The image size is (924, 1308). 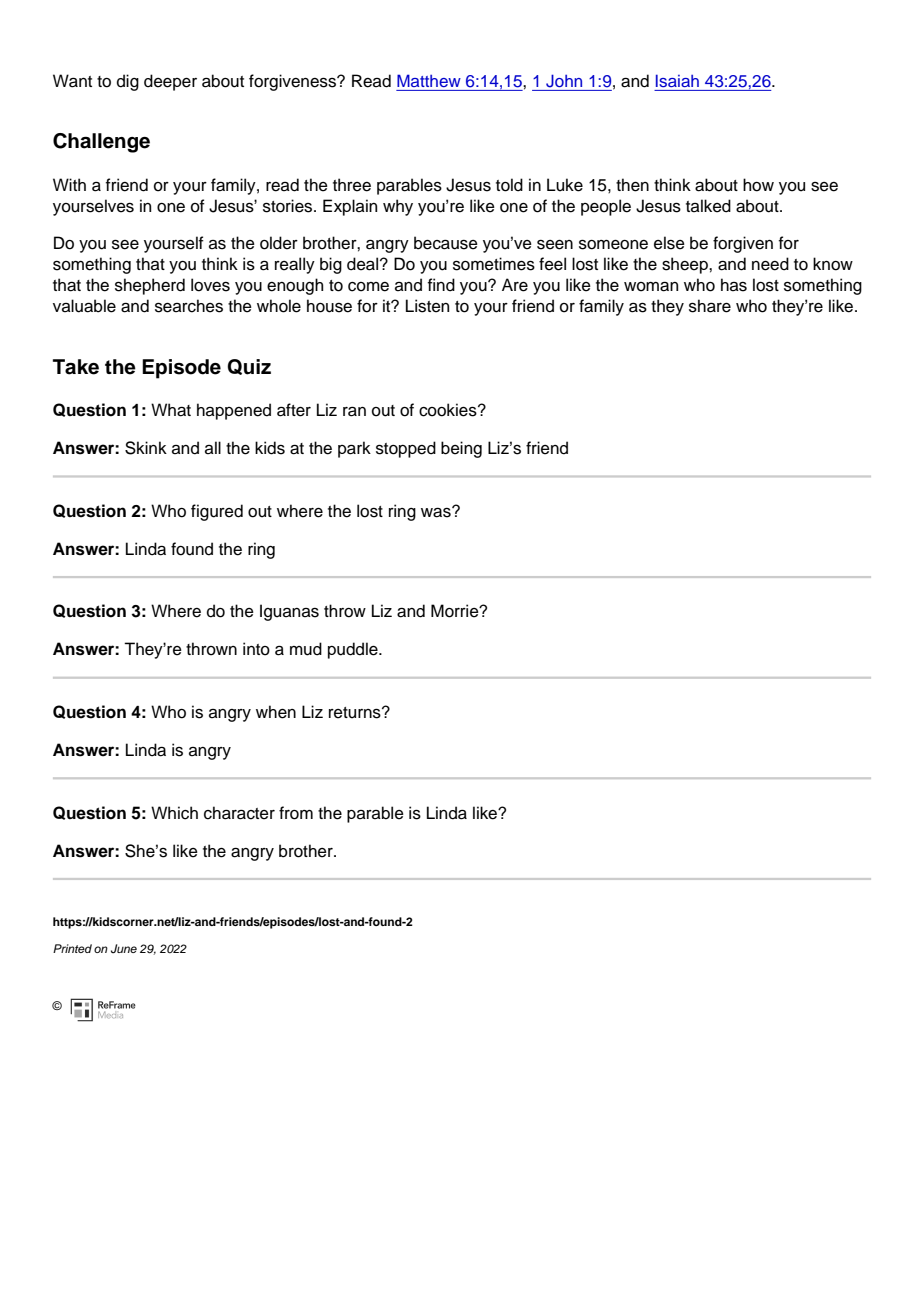 I want to click on Matthew, so click(x=429, y=80).
